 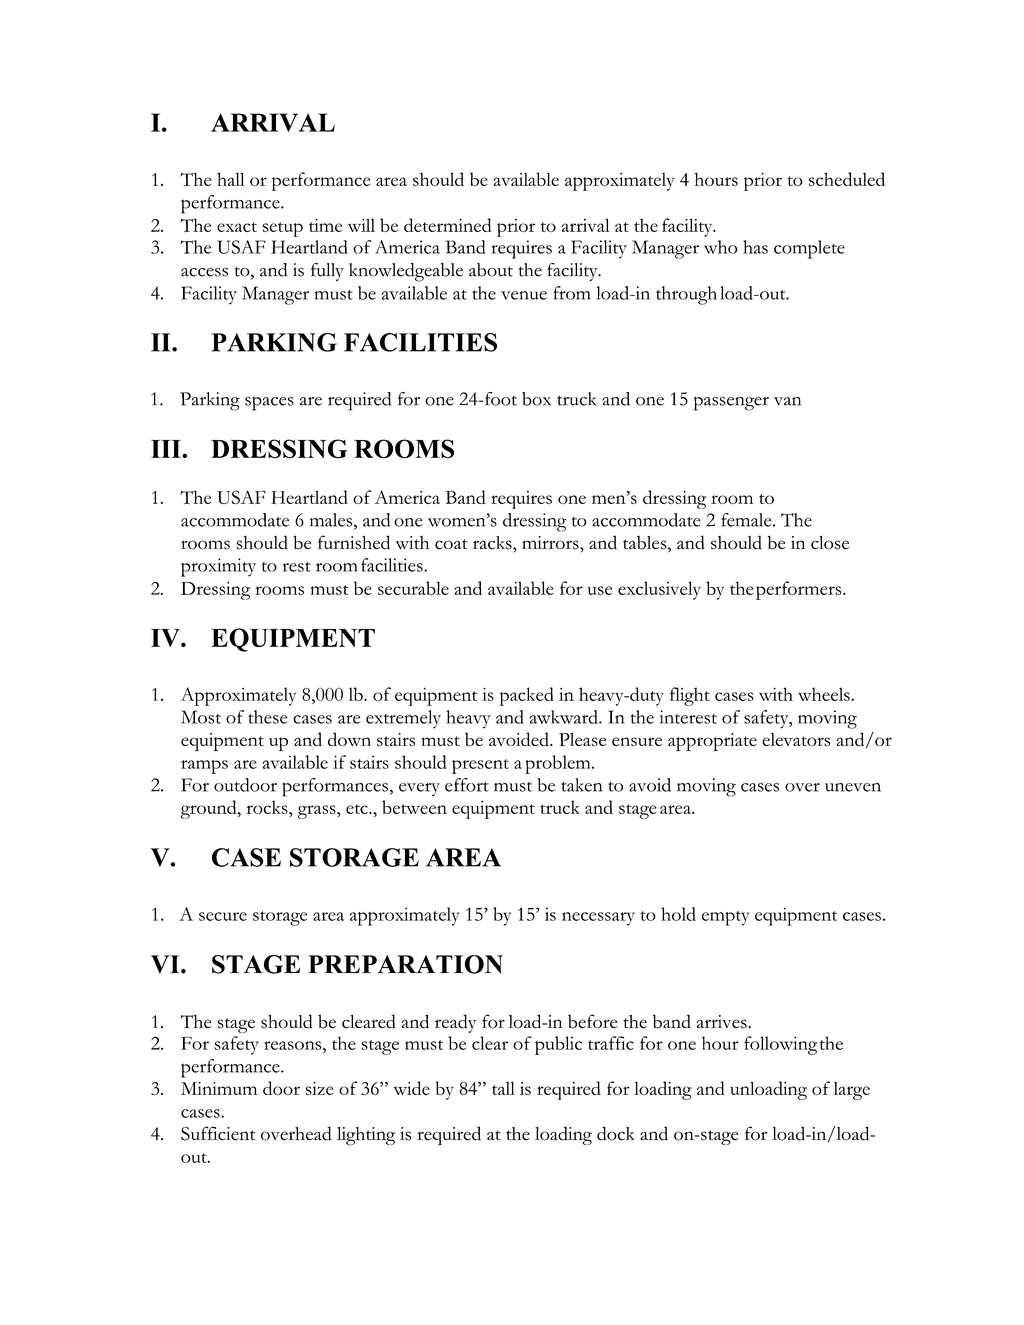 I want to click on has, so click(x=755, y=247).
